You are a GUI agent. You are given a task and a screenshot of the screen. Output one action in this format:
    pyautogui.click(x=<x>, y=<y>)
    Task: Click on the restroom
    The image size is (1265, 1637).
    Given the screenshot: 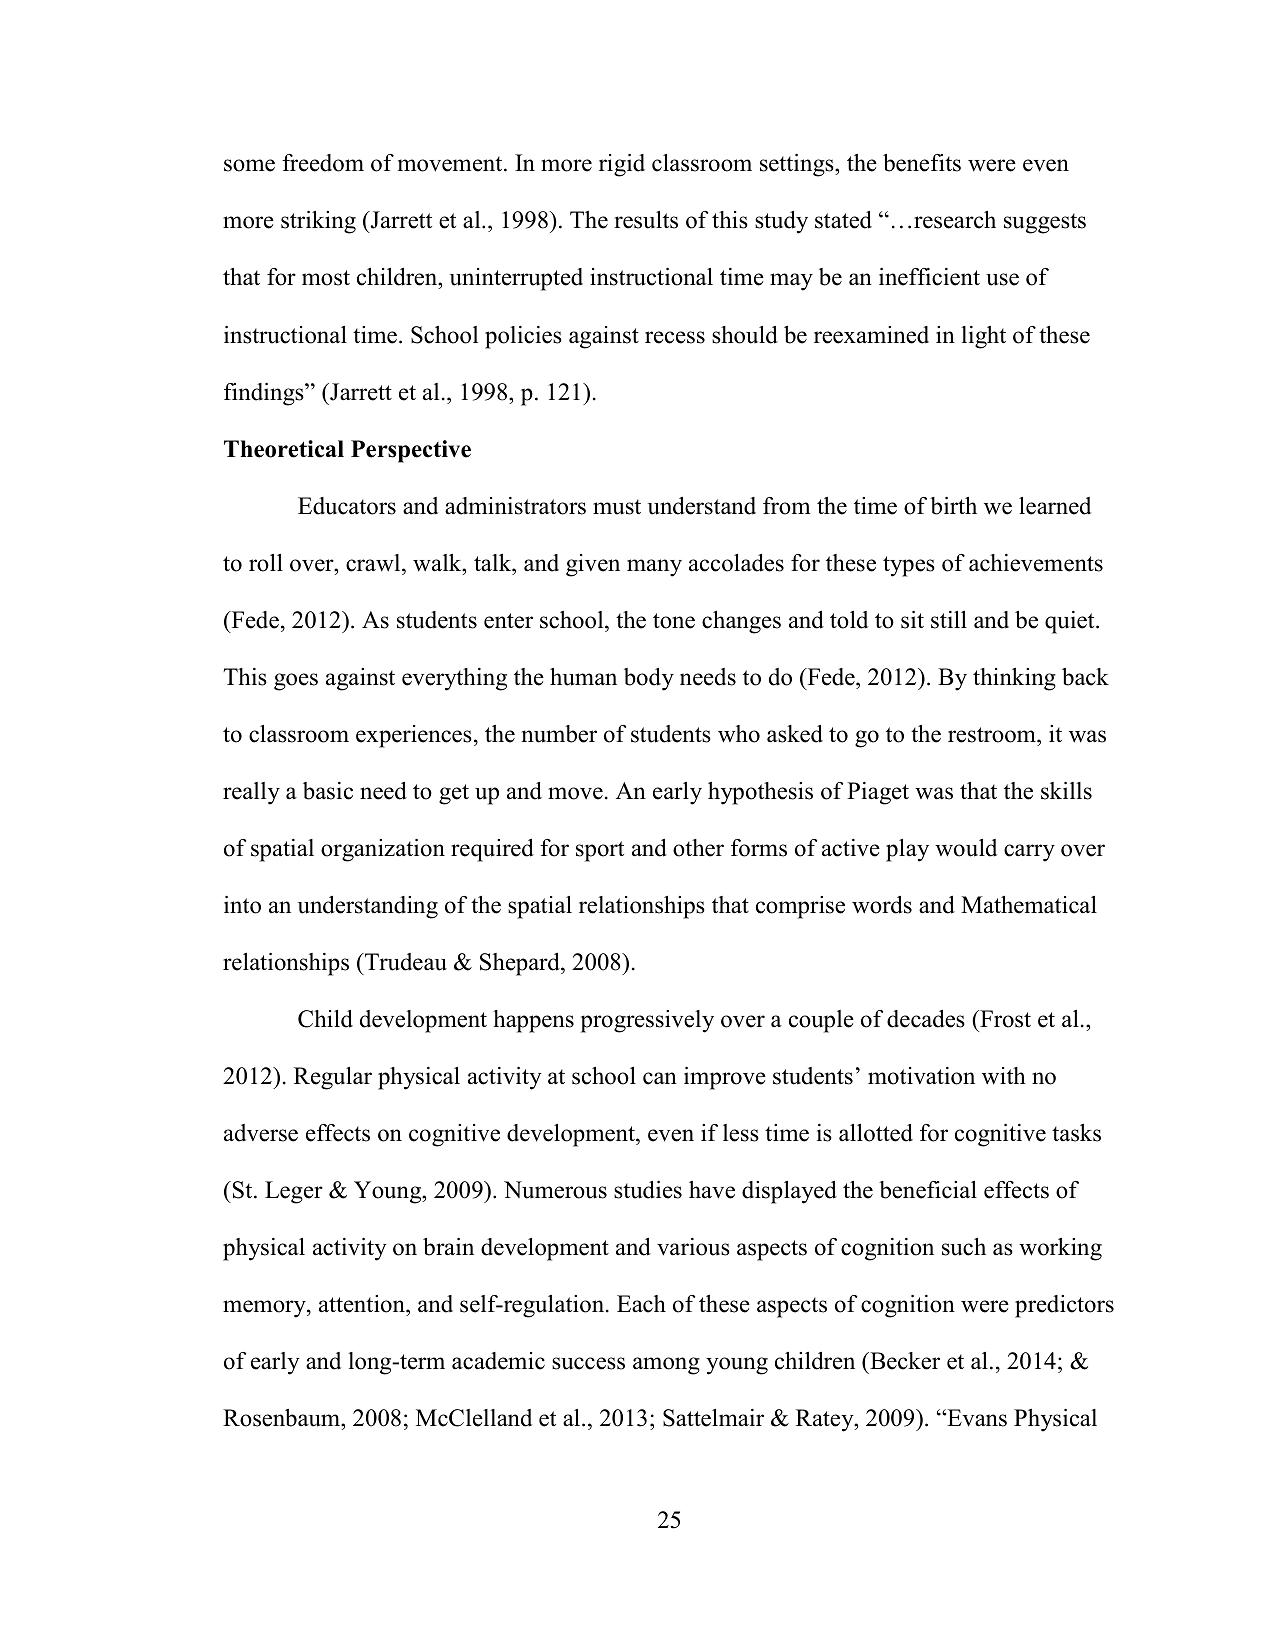 What is the action you would take?
    pyautogui.click(x=993, y=735)
